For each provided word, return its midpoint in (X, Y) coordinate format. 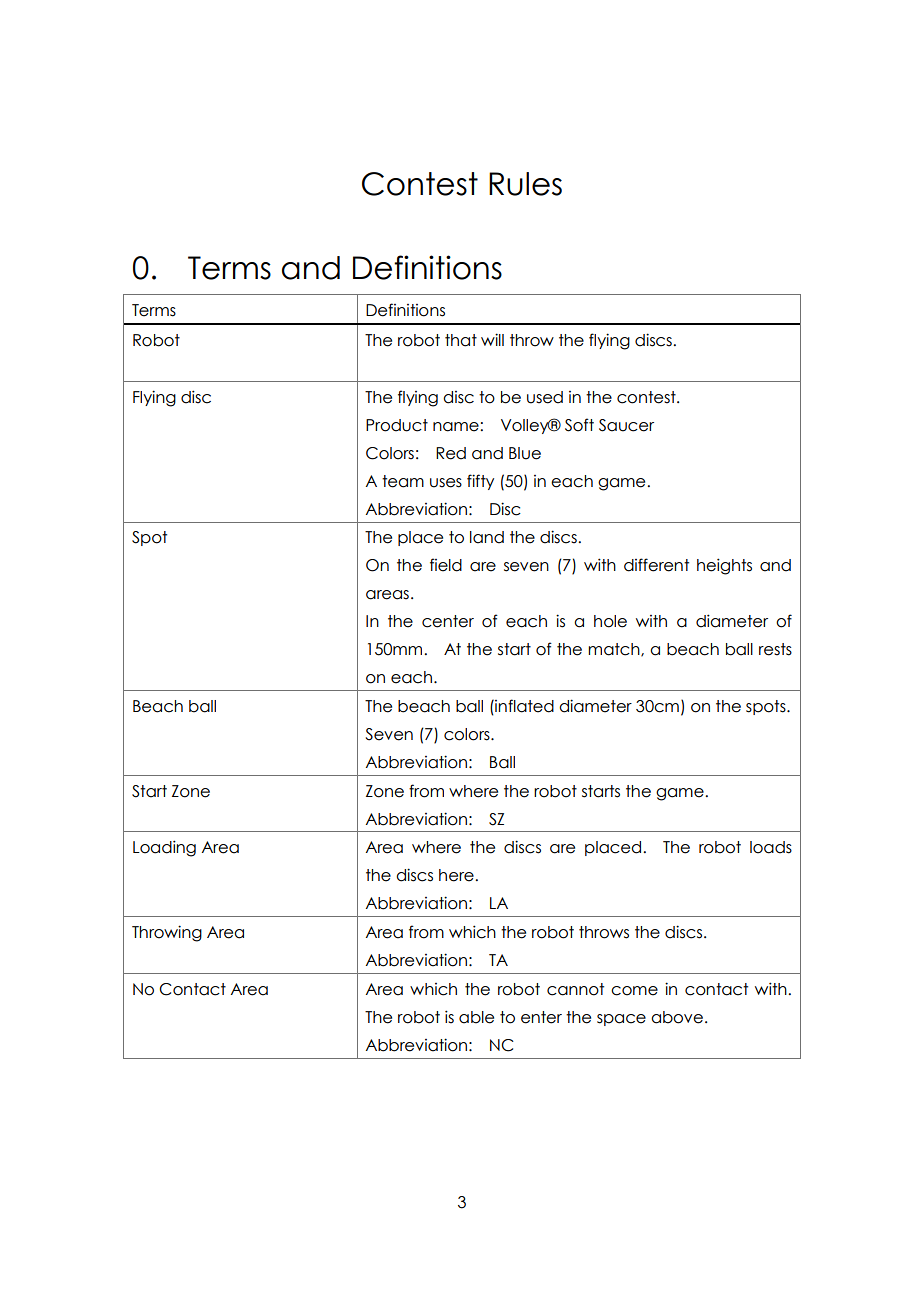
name (457, 427)
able (476, 1017)
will (492, 339)
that (461, 340)
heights (724, 566)
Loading (164, 848)
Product (397, 425)
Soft (579, 425)
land (487, 537)
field (446, 565)
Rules (525, 184)
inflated (523, 706)
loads (771, 847)
